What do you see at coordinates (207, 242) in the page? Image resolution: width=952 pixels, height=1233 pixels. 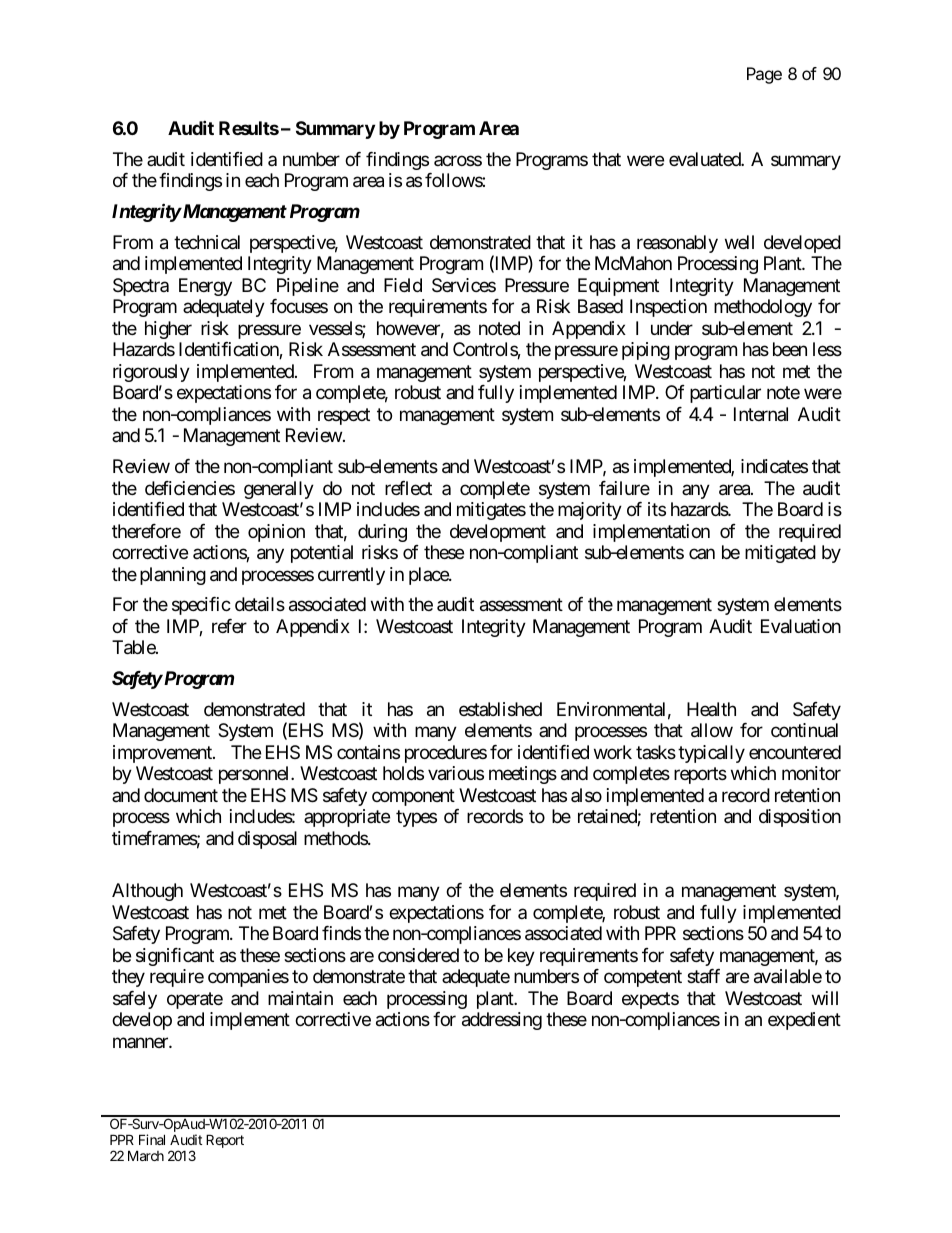 I see `technical` at bounding box center [207, 242].
